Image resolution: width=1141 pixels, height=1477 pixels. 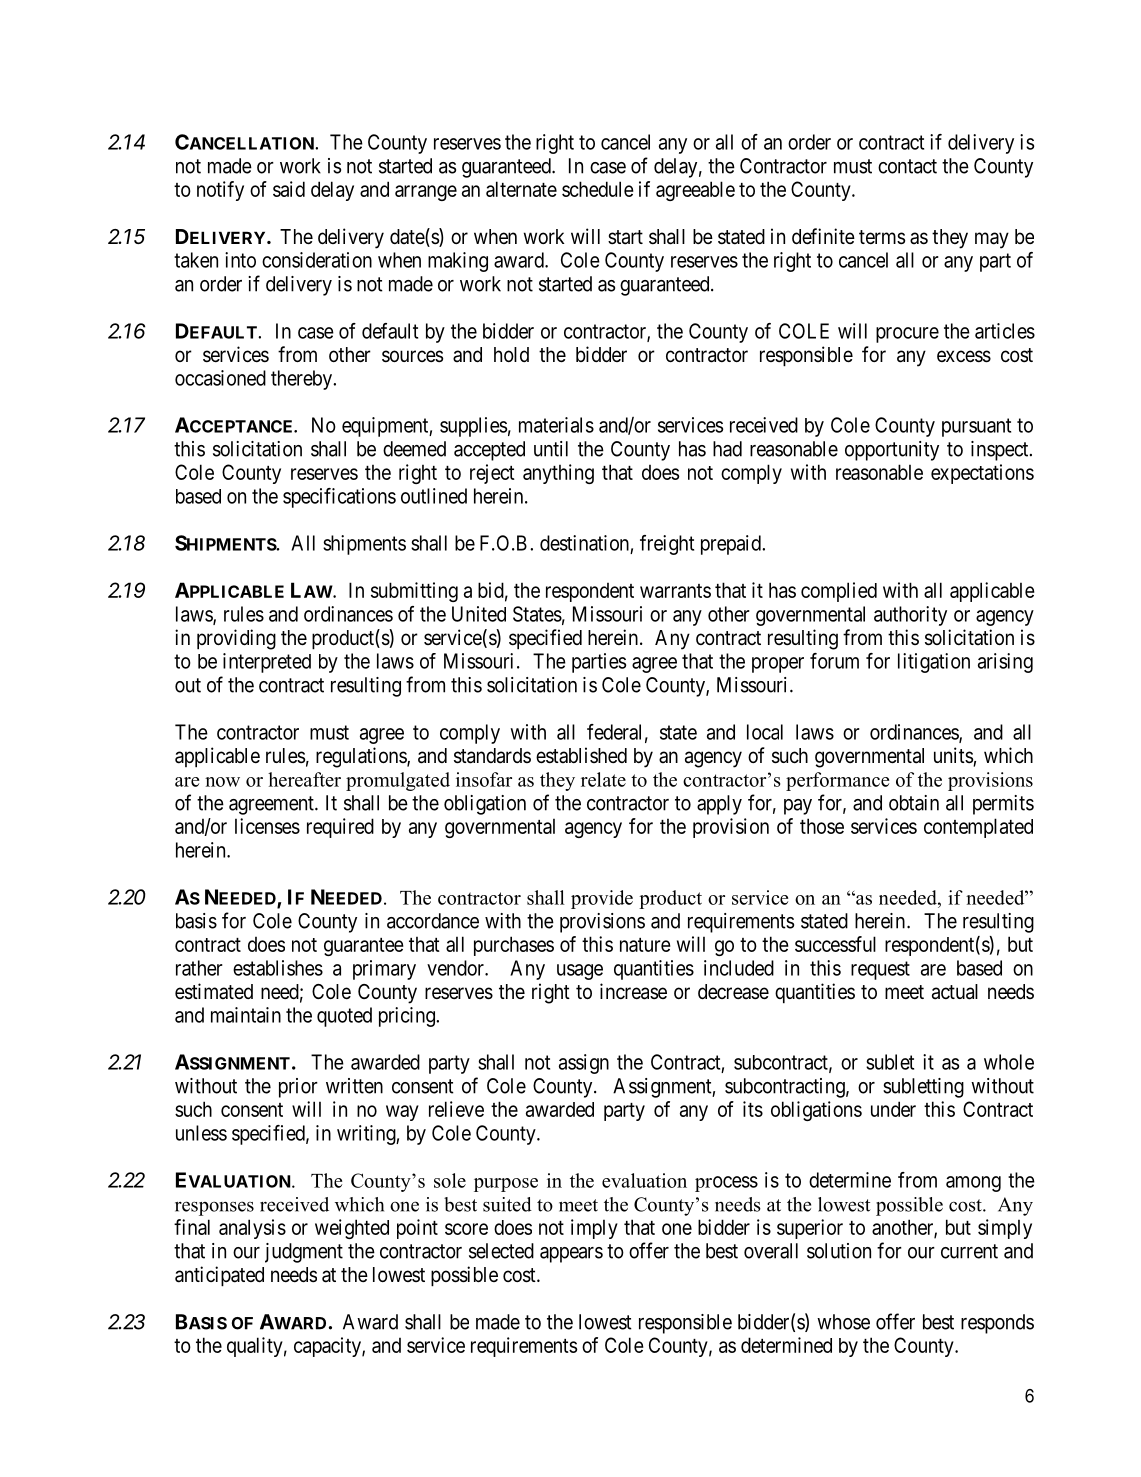 What do you see at coordinates (954, 756) in the image?
I see `units` at bounding box center [954, 756].
